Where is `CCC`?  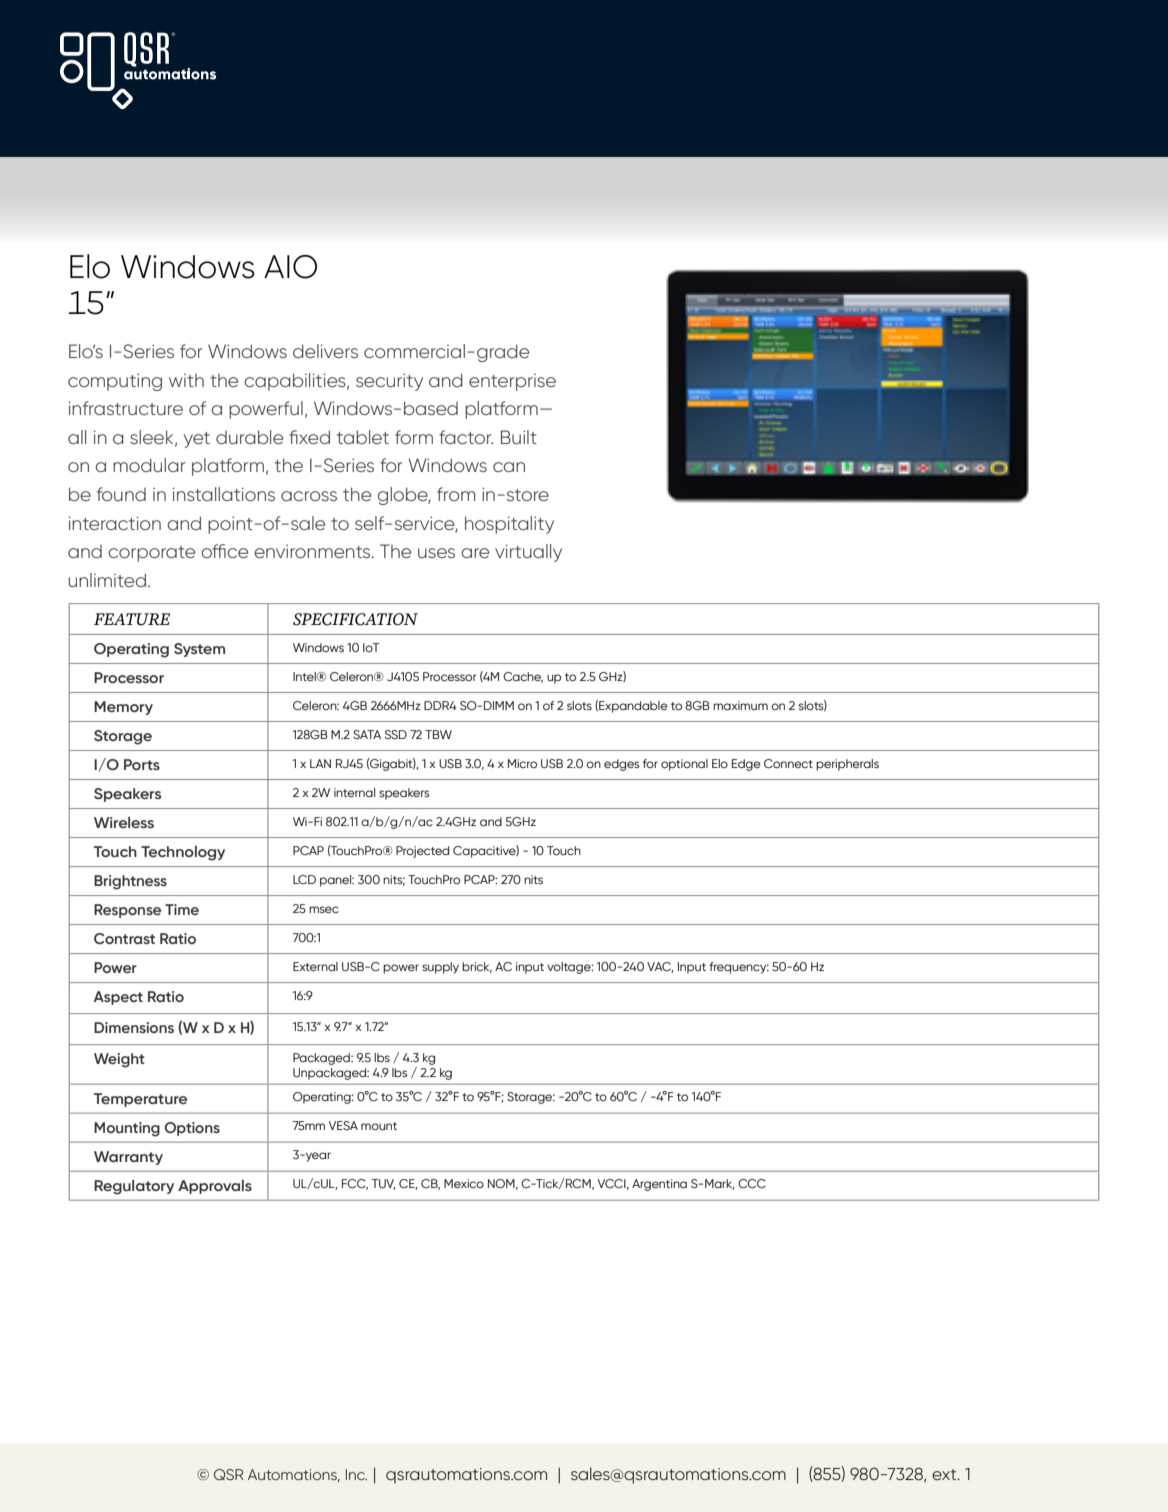
CCC is located at coordinates (752, 1183).
